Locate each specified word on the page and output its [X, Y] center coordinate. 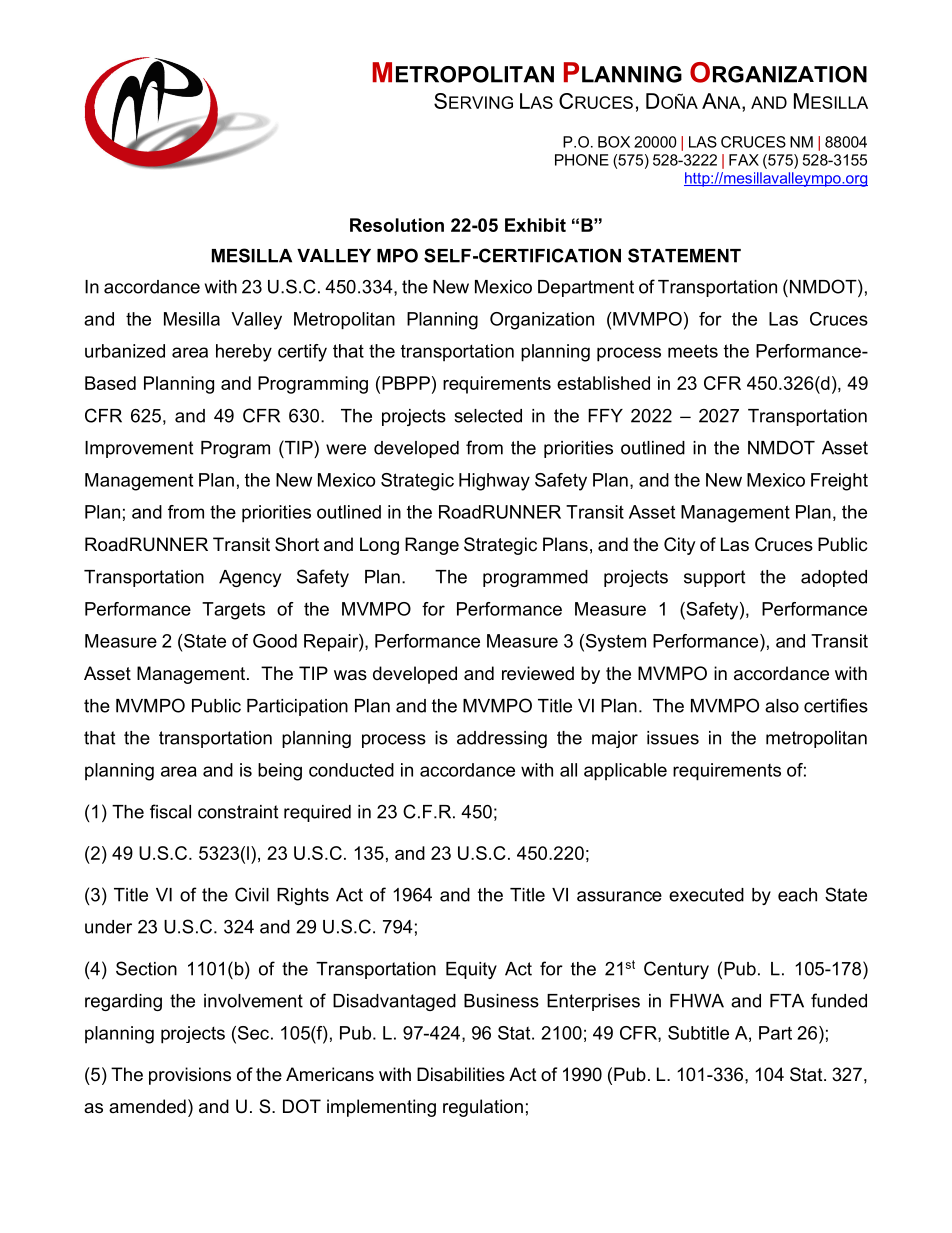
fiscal [170, 811]
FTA [787, 1001]
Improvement [139, 449]
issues [673, 738]
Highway [494, 482]
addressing [502, 739]
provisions [190, 1076]
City [680, 546]
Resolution [397, 225]
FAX [744, 160]
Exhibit [535, 225]
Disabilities [461, 1074]
